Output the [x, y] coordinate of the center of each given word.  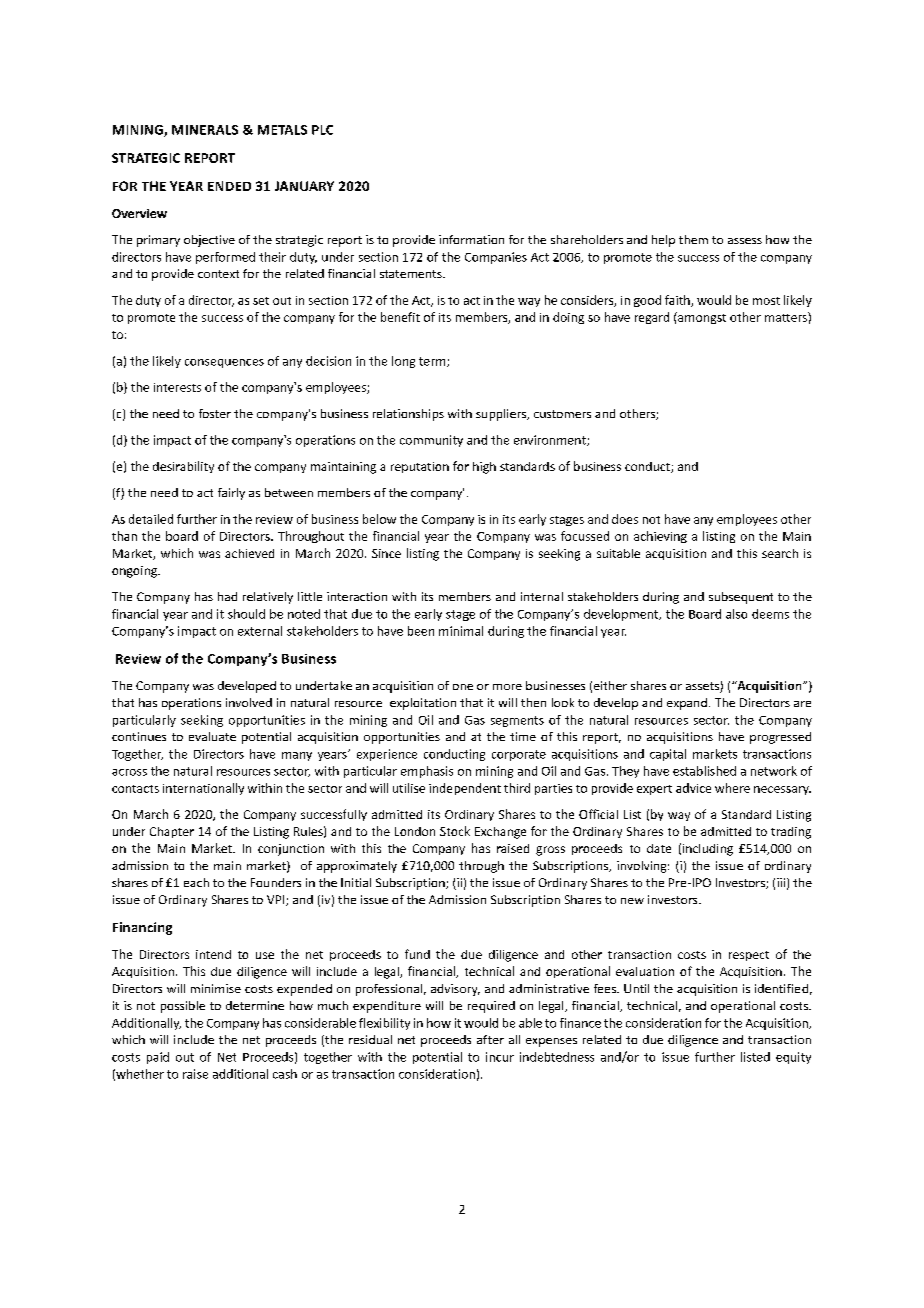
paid [158, 1058]
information [471, 239]
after [490, 1039]
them [693, 239]
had [227, 596]
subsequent [741, 598]
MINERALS [205, 130]
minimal [461, 631]
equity [793, 1058]
